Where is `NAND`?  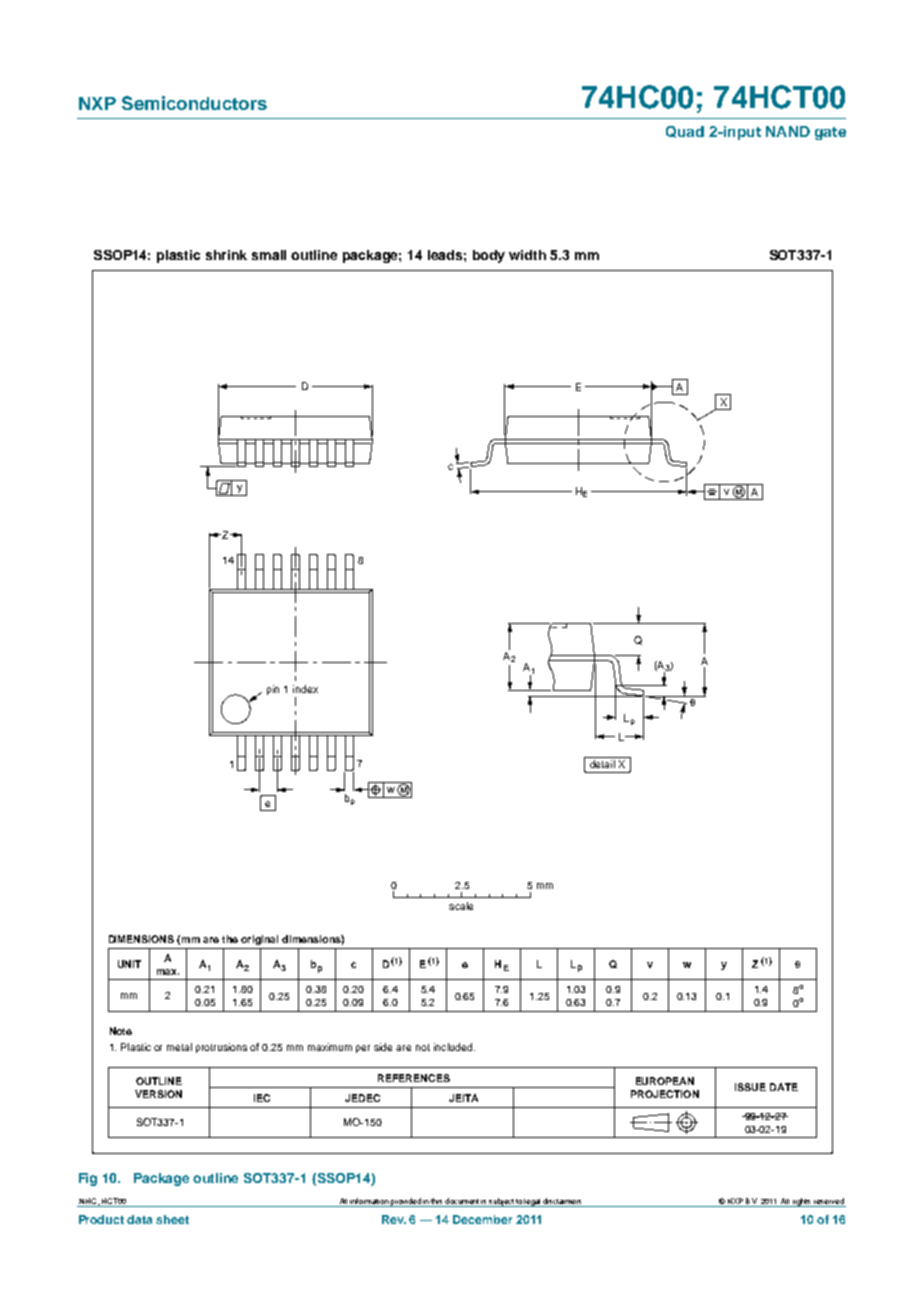
NAND is located at coordinates (788, 131).
